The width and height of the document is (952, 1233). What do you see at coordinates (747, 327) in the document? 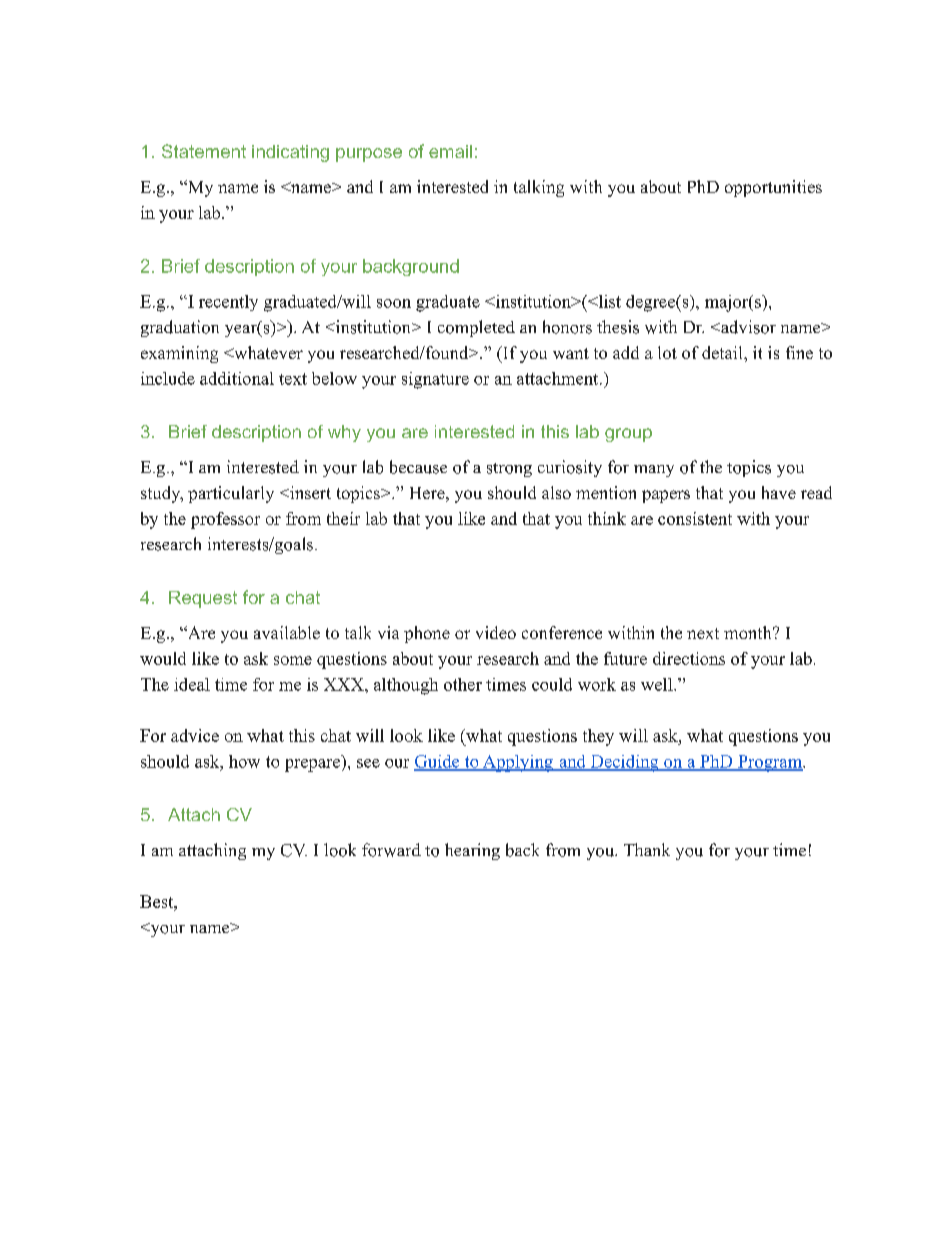
I see `advisor` at bounding box center [747, 327].
